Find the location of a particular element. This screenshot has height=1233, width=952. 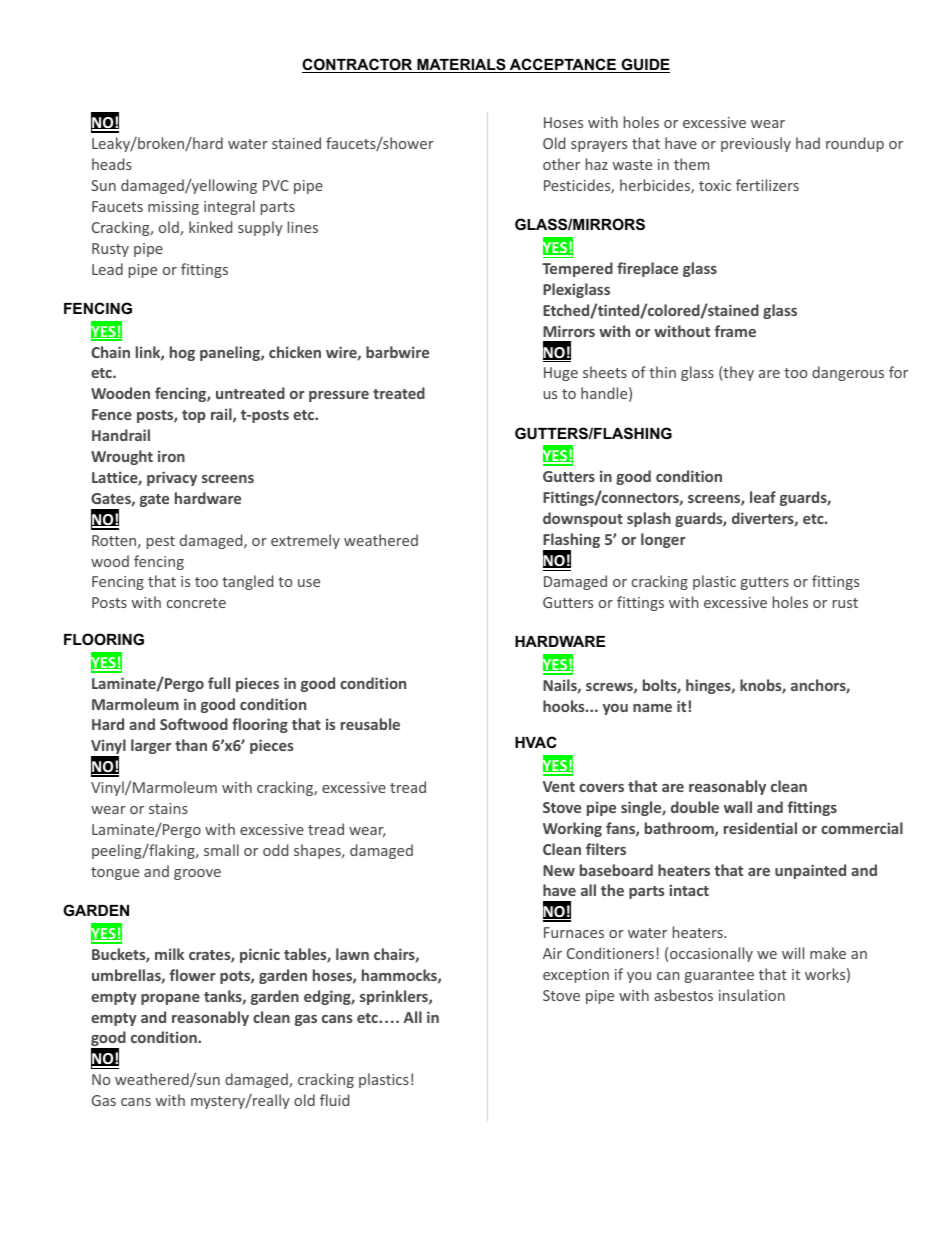

exception is located at coordinates (576, 976).
